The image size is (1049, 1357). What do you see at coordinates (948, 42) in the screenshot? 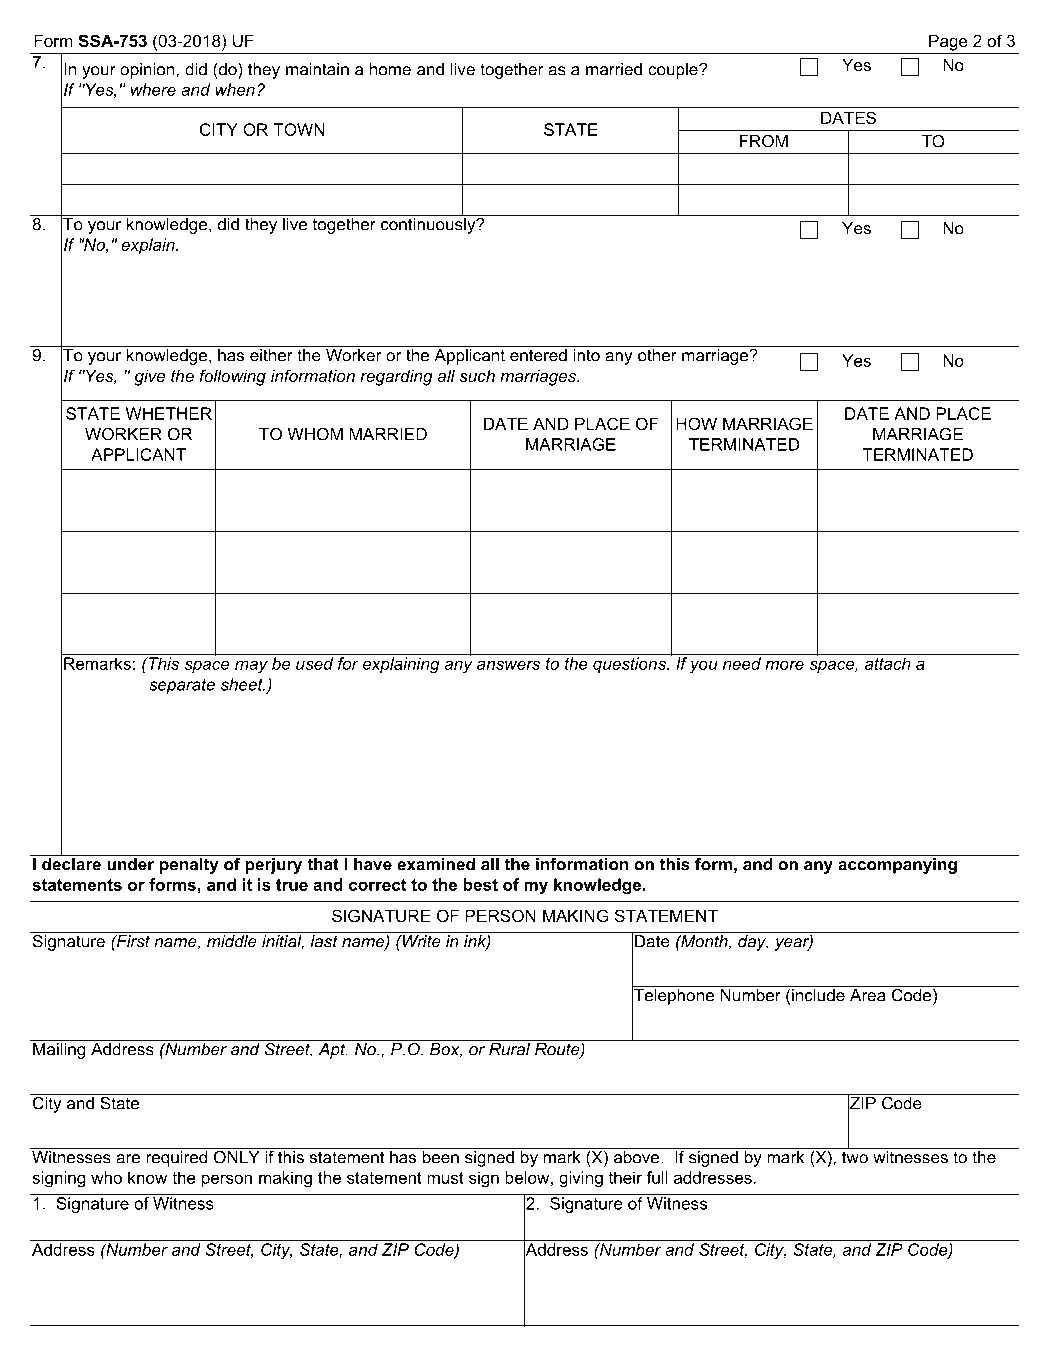
I see `Page` at bounding box center [948, 42].
